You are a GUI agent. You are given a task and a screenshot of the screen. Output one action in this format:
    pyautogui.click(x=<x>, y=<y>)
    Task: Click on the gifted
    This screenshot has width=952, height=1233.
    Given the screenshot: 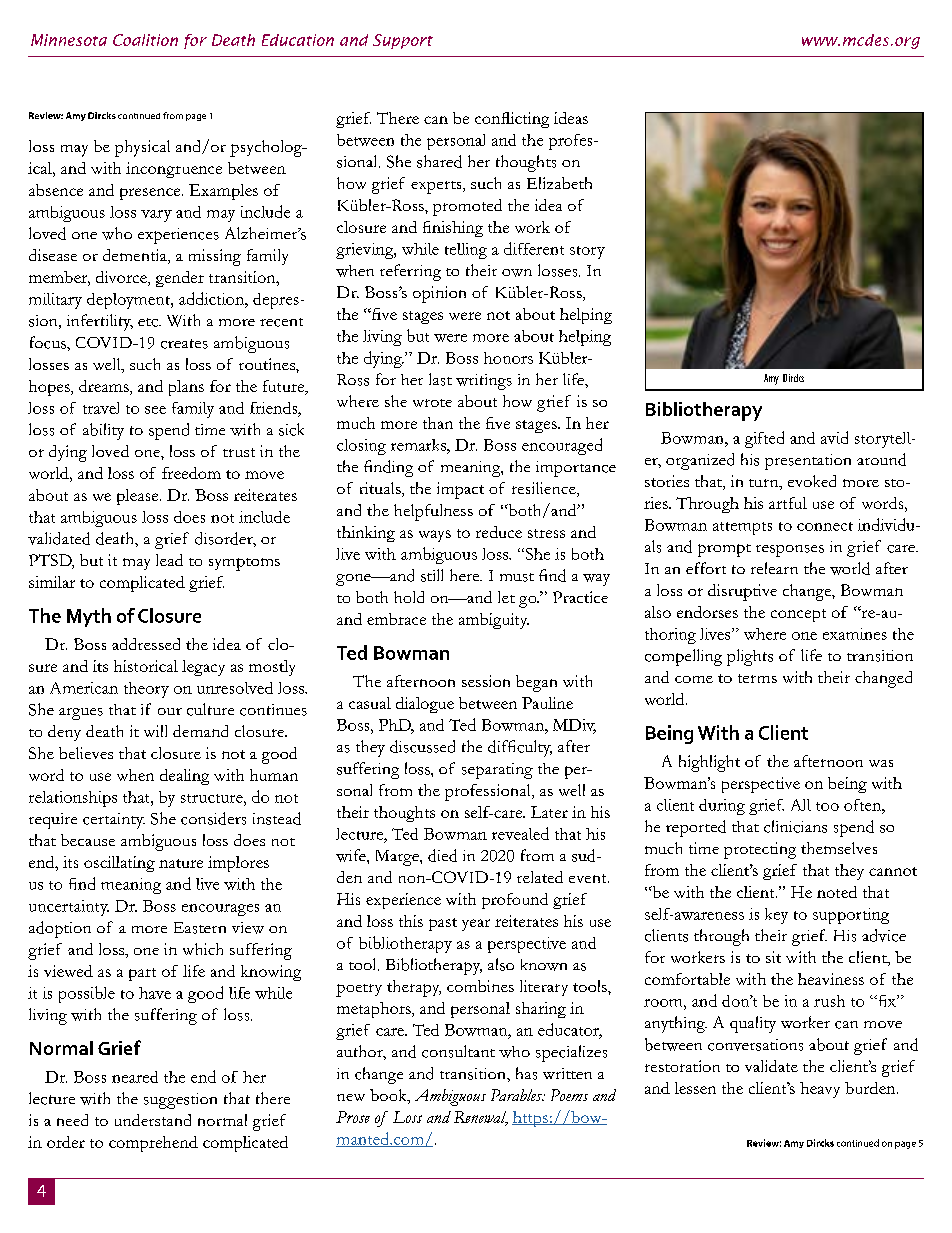 What is the action you would take?
    pyautogui.click(x=764, y=439)
